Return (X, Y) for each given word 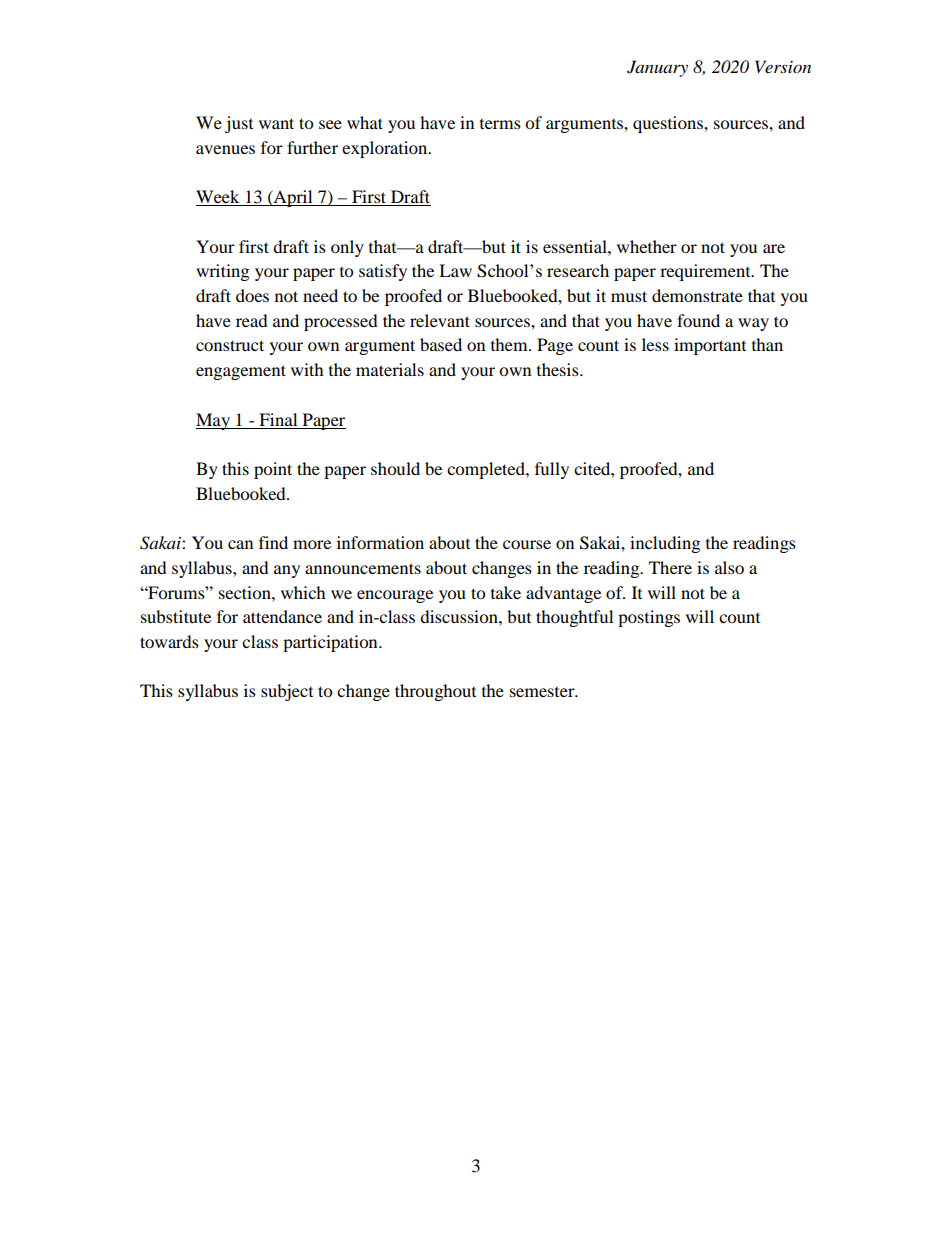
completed (487, 470)
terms (500, 124)
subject (287, 692)
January (657, 68)
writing (222, 272)
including (665, 544)
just (239, 124)
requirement (706, 272)
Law (455, 270)
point (273, 470)
